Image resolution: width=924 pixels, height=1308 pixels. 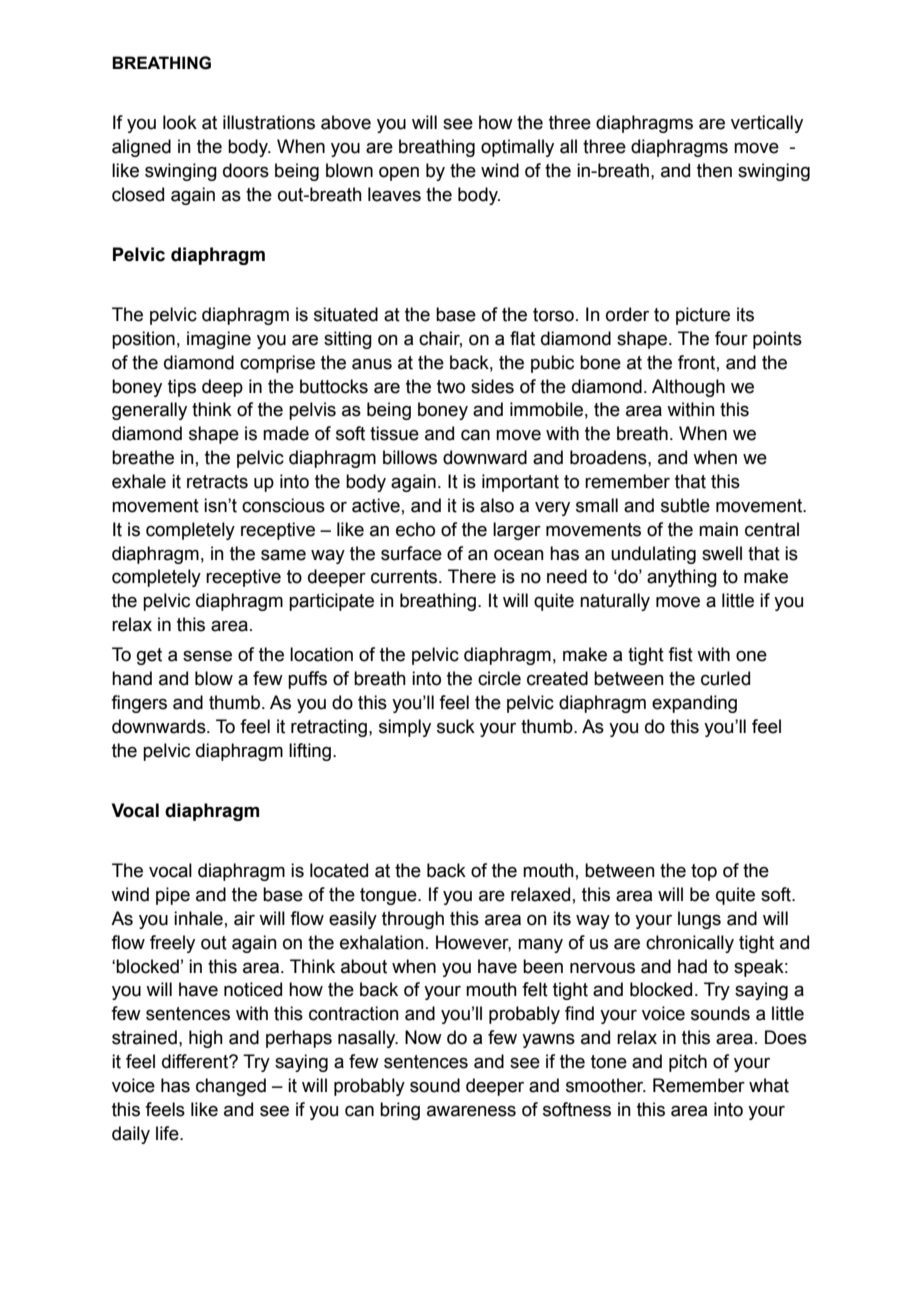 I want to click on doors, so click(x=246, y=170).
